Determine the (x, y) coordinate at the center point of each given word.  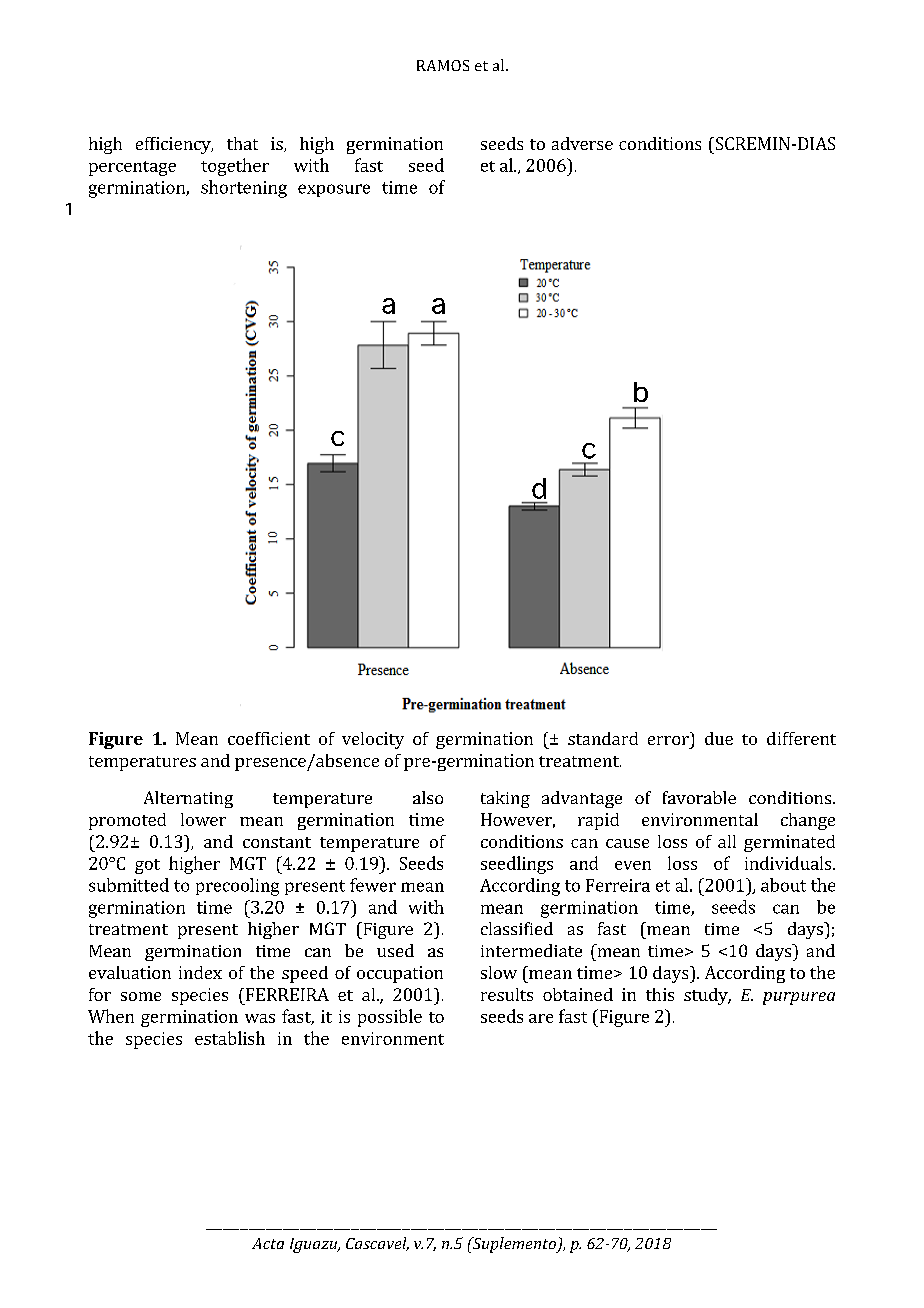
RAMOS (443, 65)
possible (390, 1018)
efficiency (174, 145)
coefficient (269, 738)
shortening (244, 189)
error (668, 740)
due (719, 738)
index (200, 972)
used (395, 950)
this (660, 994)
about (783, 885)
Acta (268, 1243)
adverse (582, 143)
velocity (373, 740)
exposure (334, 190)
